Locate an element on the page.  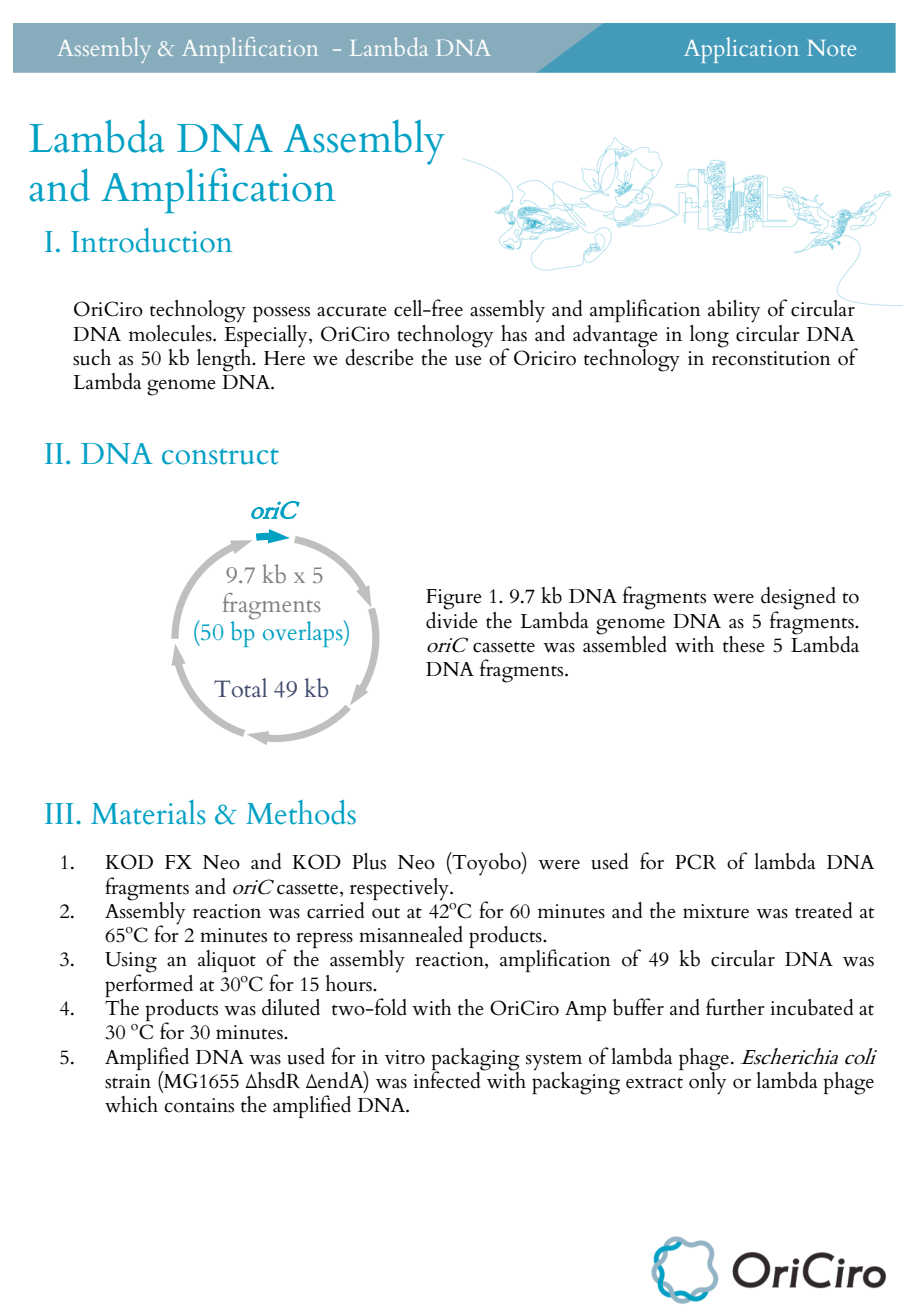
designed is located at coordinates (798, 599).
